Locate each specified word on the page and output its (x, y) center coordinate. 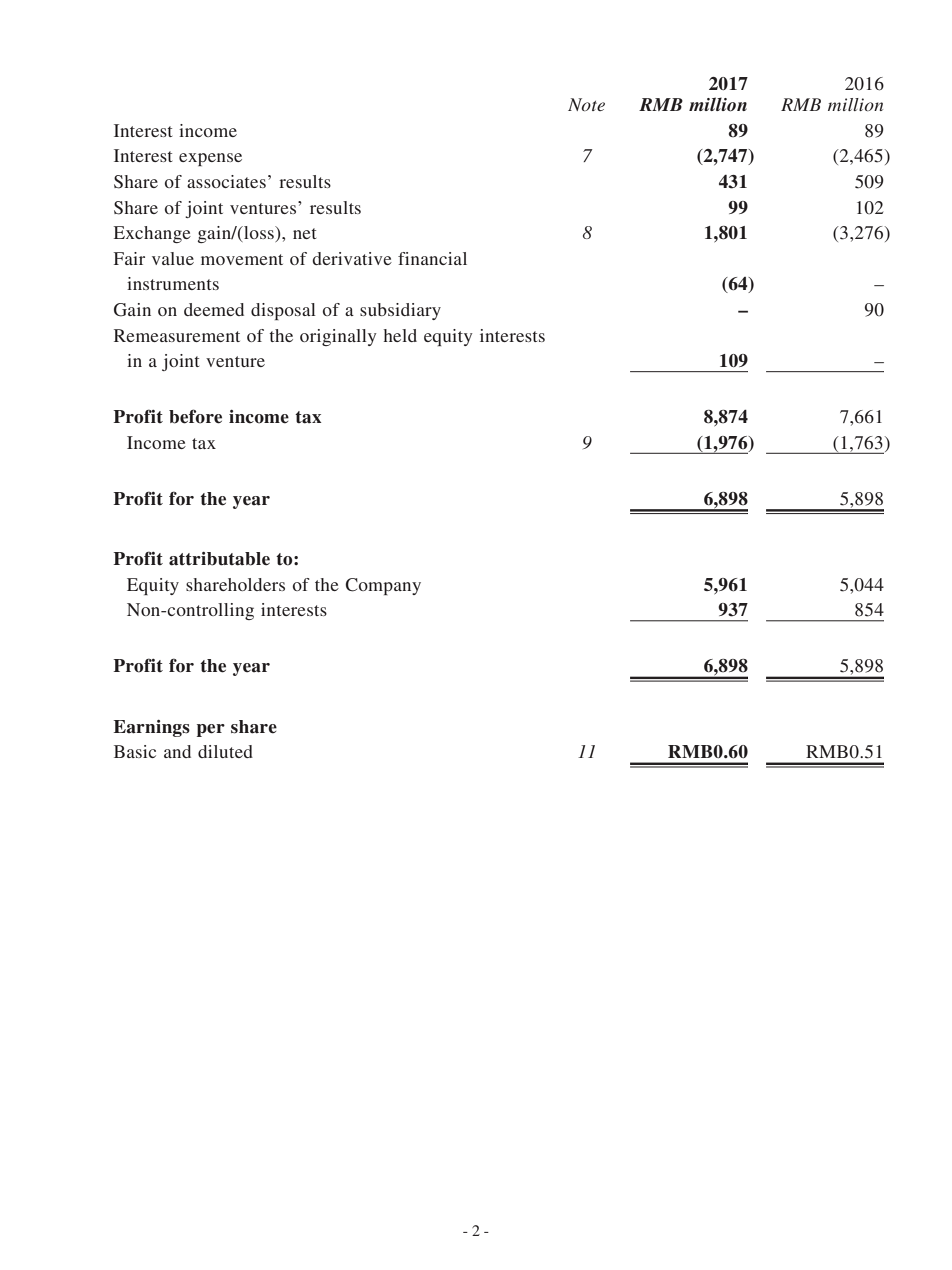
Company (383, 586)
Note (586, 104)
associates (226, 181)
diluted (225, 751)
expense (210, 159)
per (211, 730)
